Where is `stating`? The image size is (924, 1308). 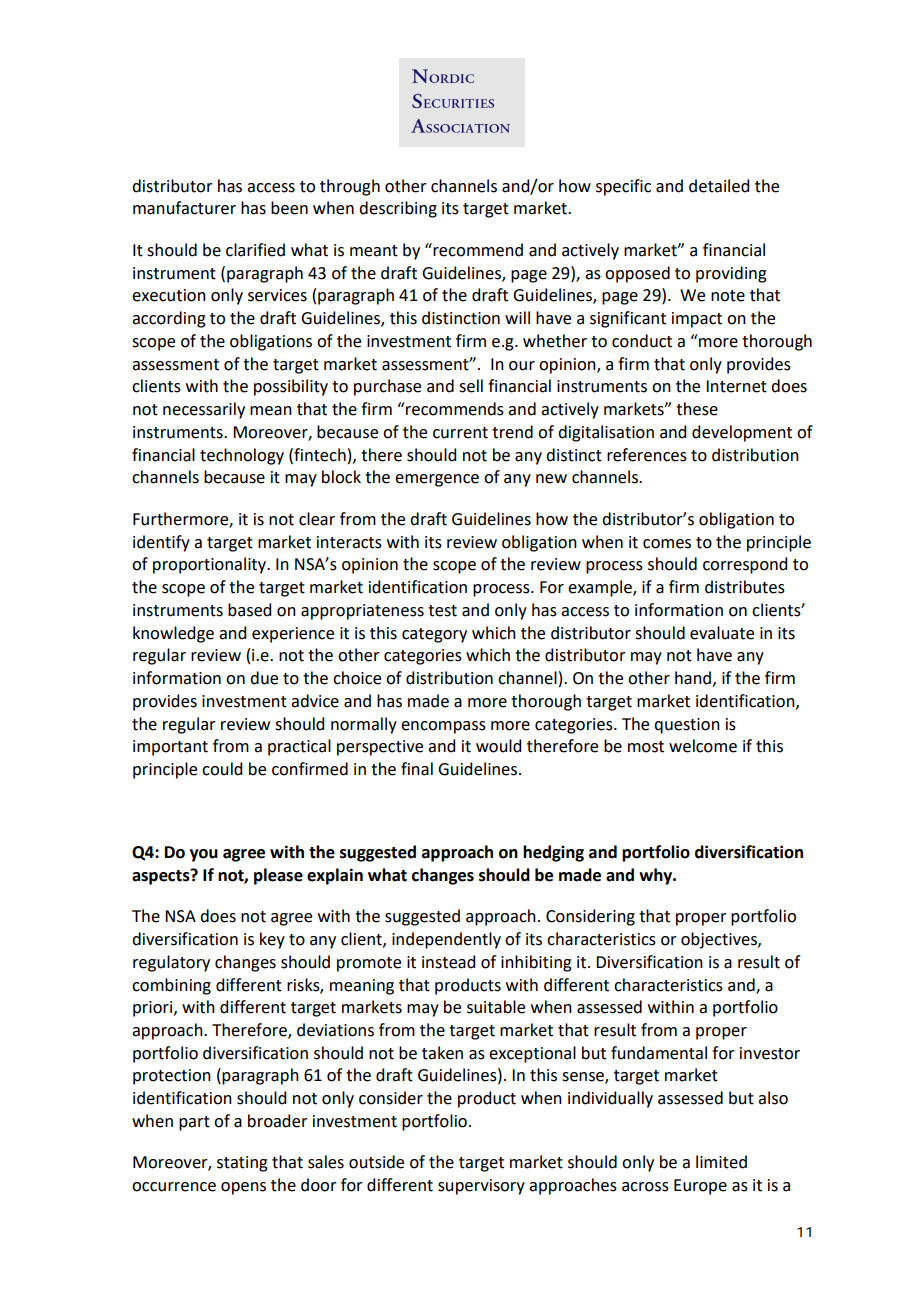 stating is located at coordinates (242, 1164).
